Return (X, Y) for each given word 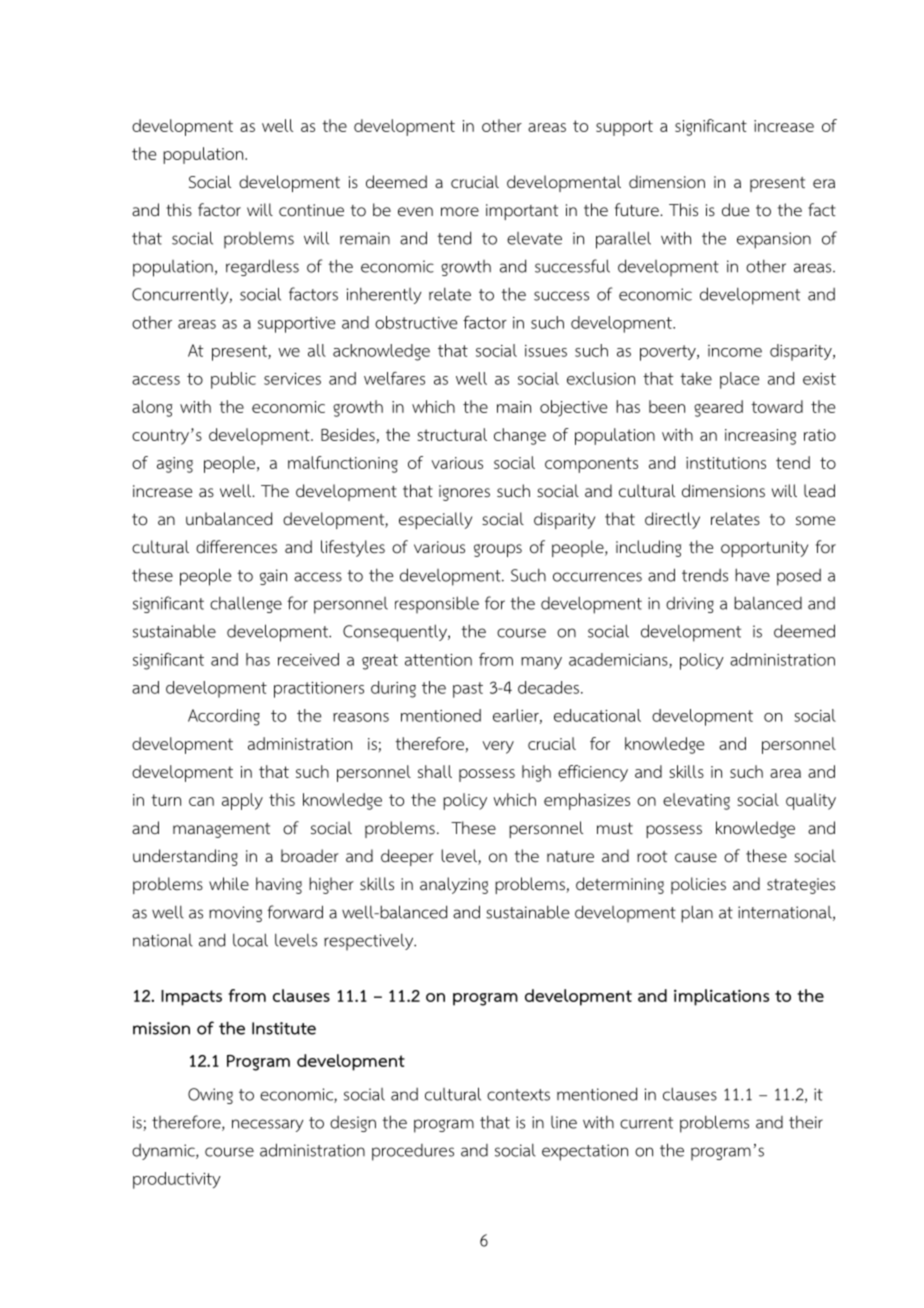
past (468, 690)
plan (697, 914)
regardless (262, 267)
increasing (760, 437)
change (520, 436)
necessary (268, 1125)
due (735, 210)
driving (690, 605)
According (224, 717)
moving (235, 914)
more (460, 212)
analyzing (454, 885)
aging (175, 465)
